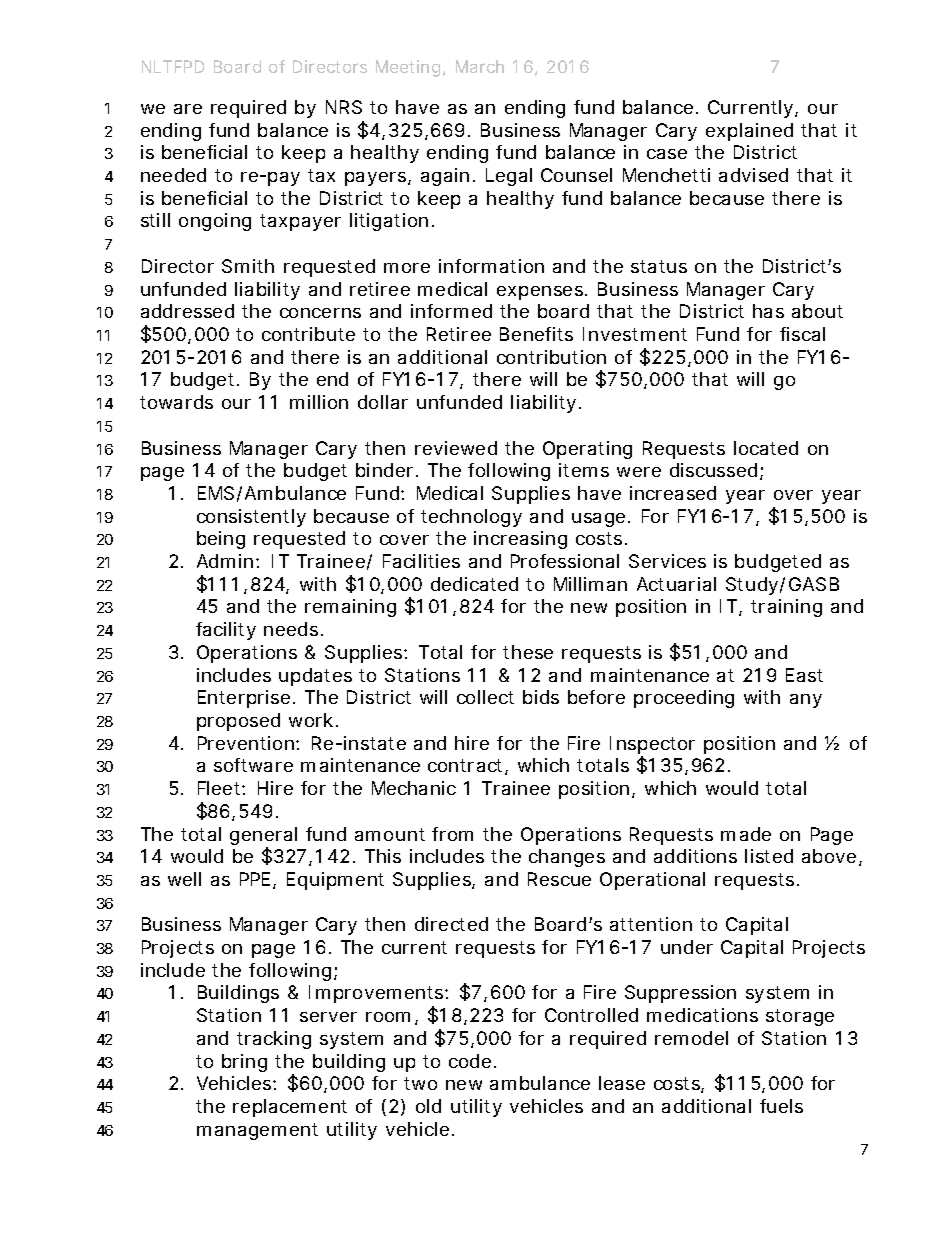 The width and height of the screenshot is (952, 1233). What do you see at coordinates (246, 699) in the screenshot?
I see `Enterprise` at bounding box center [246, 699].
